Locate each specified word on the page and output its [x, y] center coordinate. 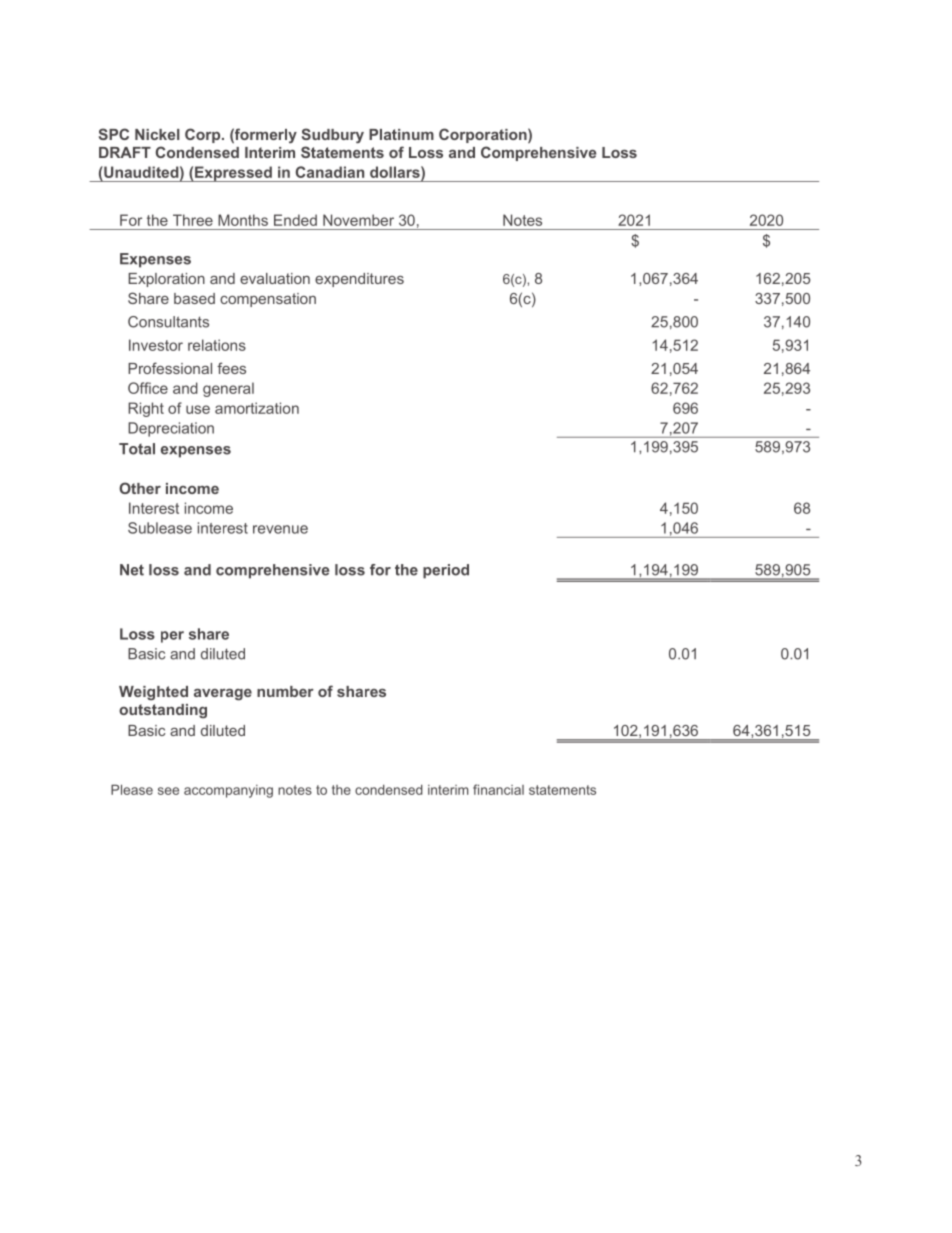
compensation [268, 300]
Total [137, 449]
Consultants [168, 322]
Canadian [330, 172]
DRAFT [125, 152]
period [446, 571]
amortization [257, 408]
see [168, 791]
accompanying [228, 791]
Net [132, 570]
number [285, 691]
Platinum [401, 134]
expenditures [359, 280]
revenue [280, 529]
